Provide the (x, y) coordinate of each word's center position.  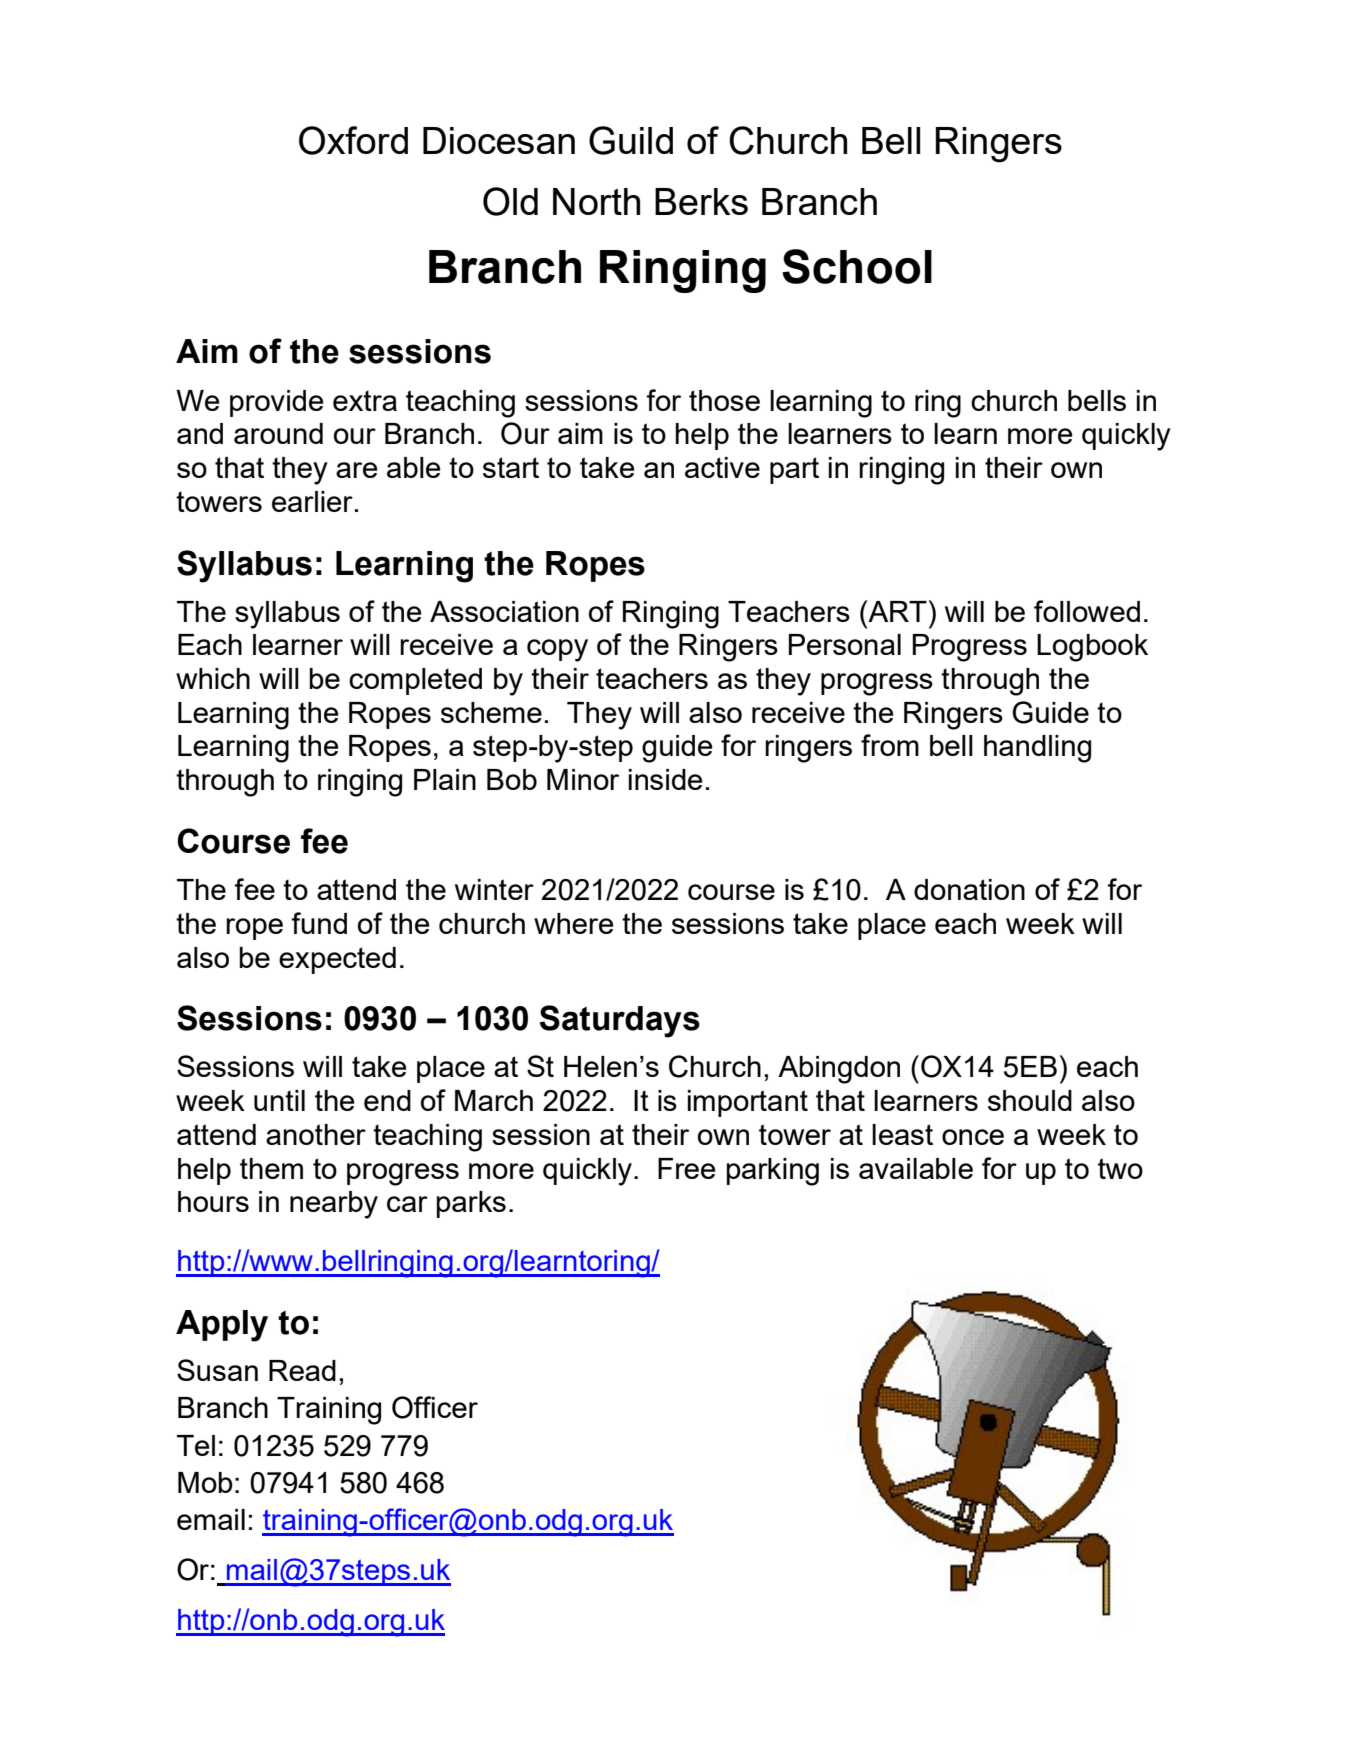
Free (687, 1168)
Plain (445, 779)
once (973, 1137)
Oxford (353, 140)
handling (1037, 749)
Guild (631, 140)
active (722, 467)
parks (471, 1204)
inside (666, 779)
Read (302, 1370)
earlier (312, 501)
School (857, 266)
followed (1087, 611)
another (316, 1134)
